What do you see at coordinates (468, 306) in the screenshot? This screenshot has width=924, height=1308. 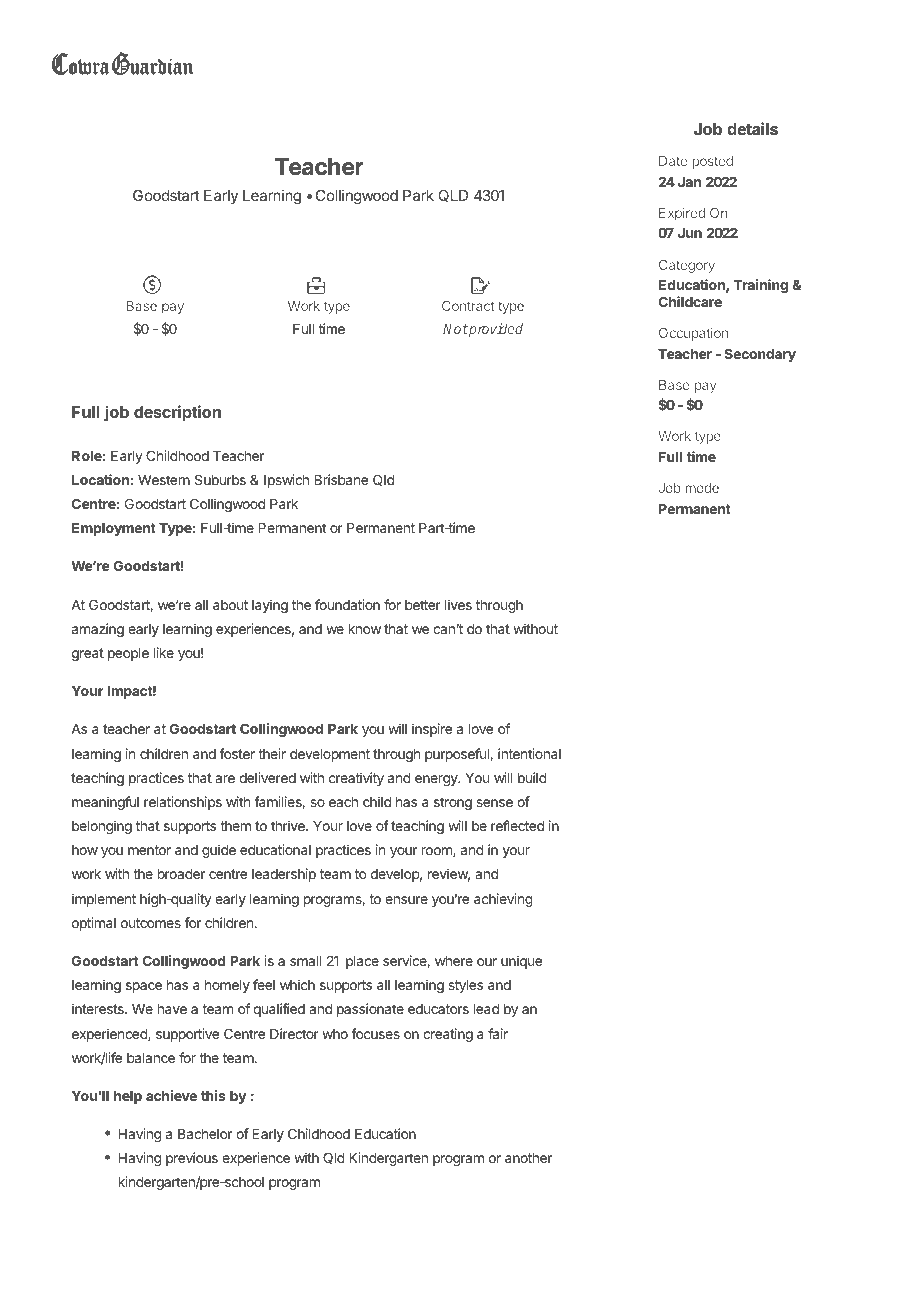 I see `Contract` at bounding box center [468, 306].
